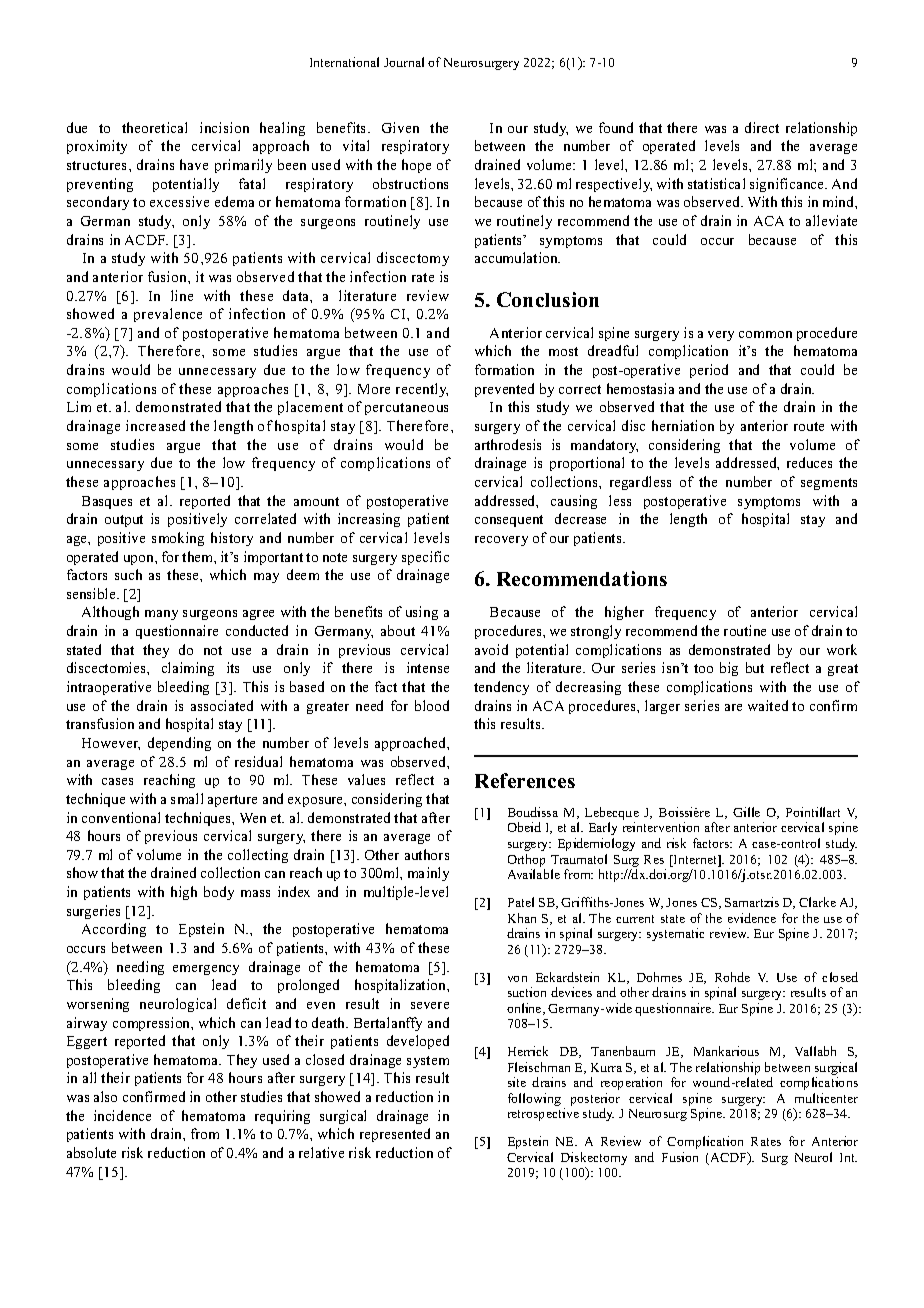  Describe the element at coordinates (762, 127) in the document. I see `direct` at that location.
